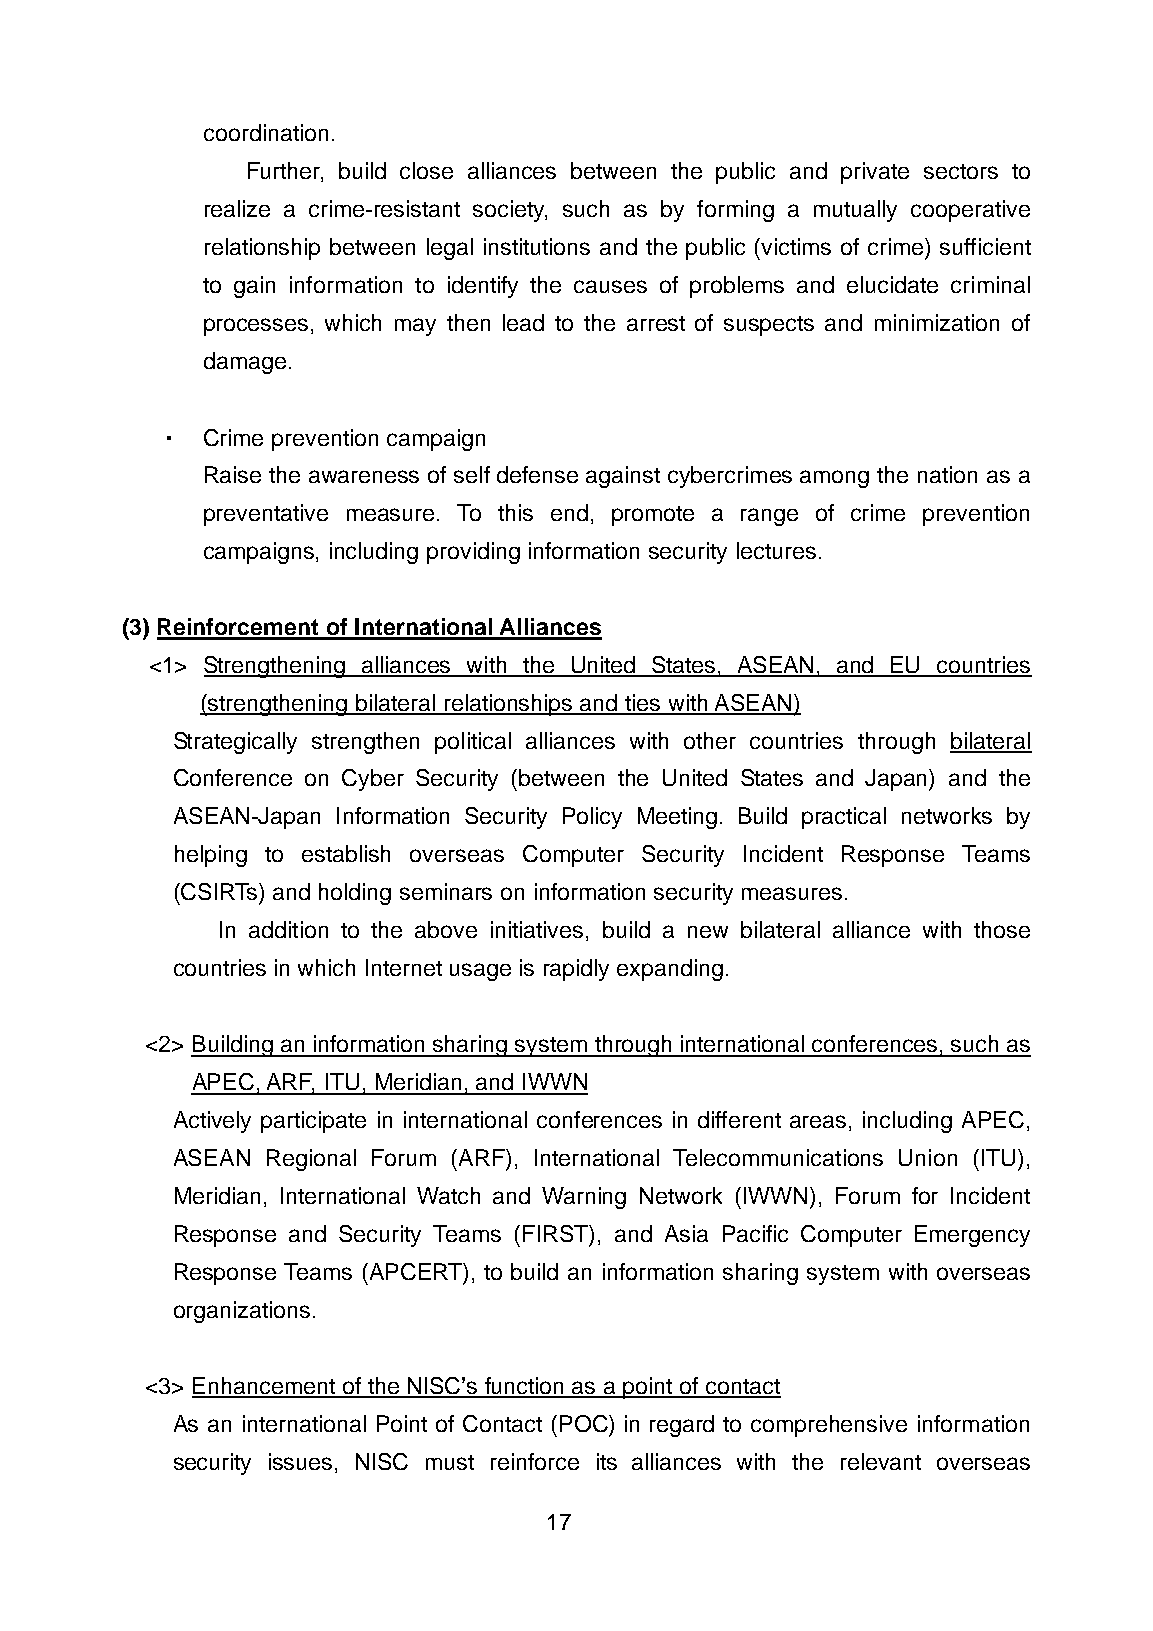  I want to click on those, so click(1002, 929).
